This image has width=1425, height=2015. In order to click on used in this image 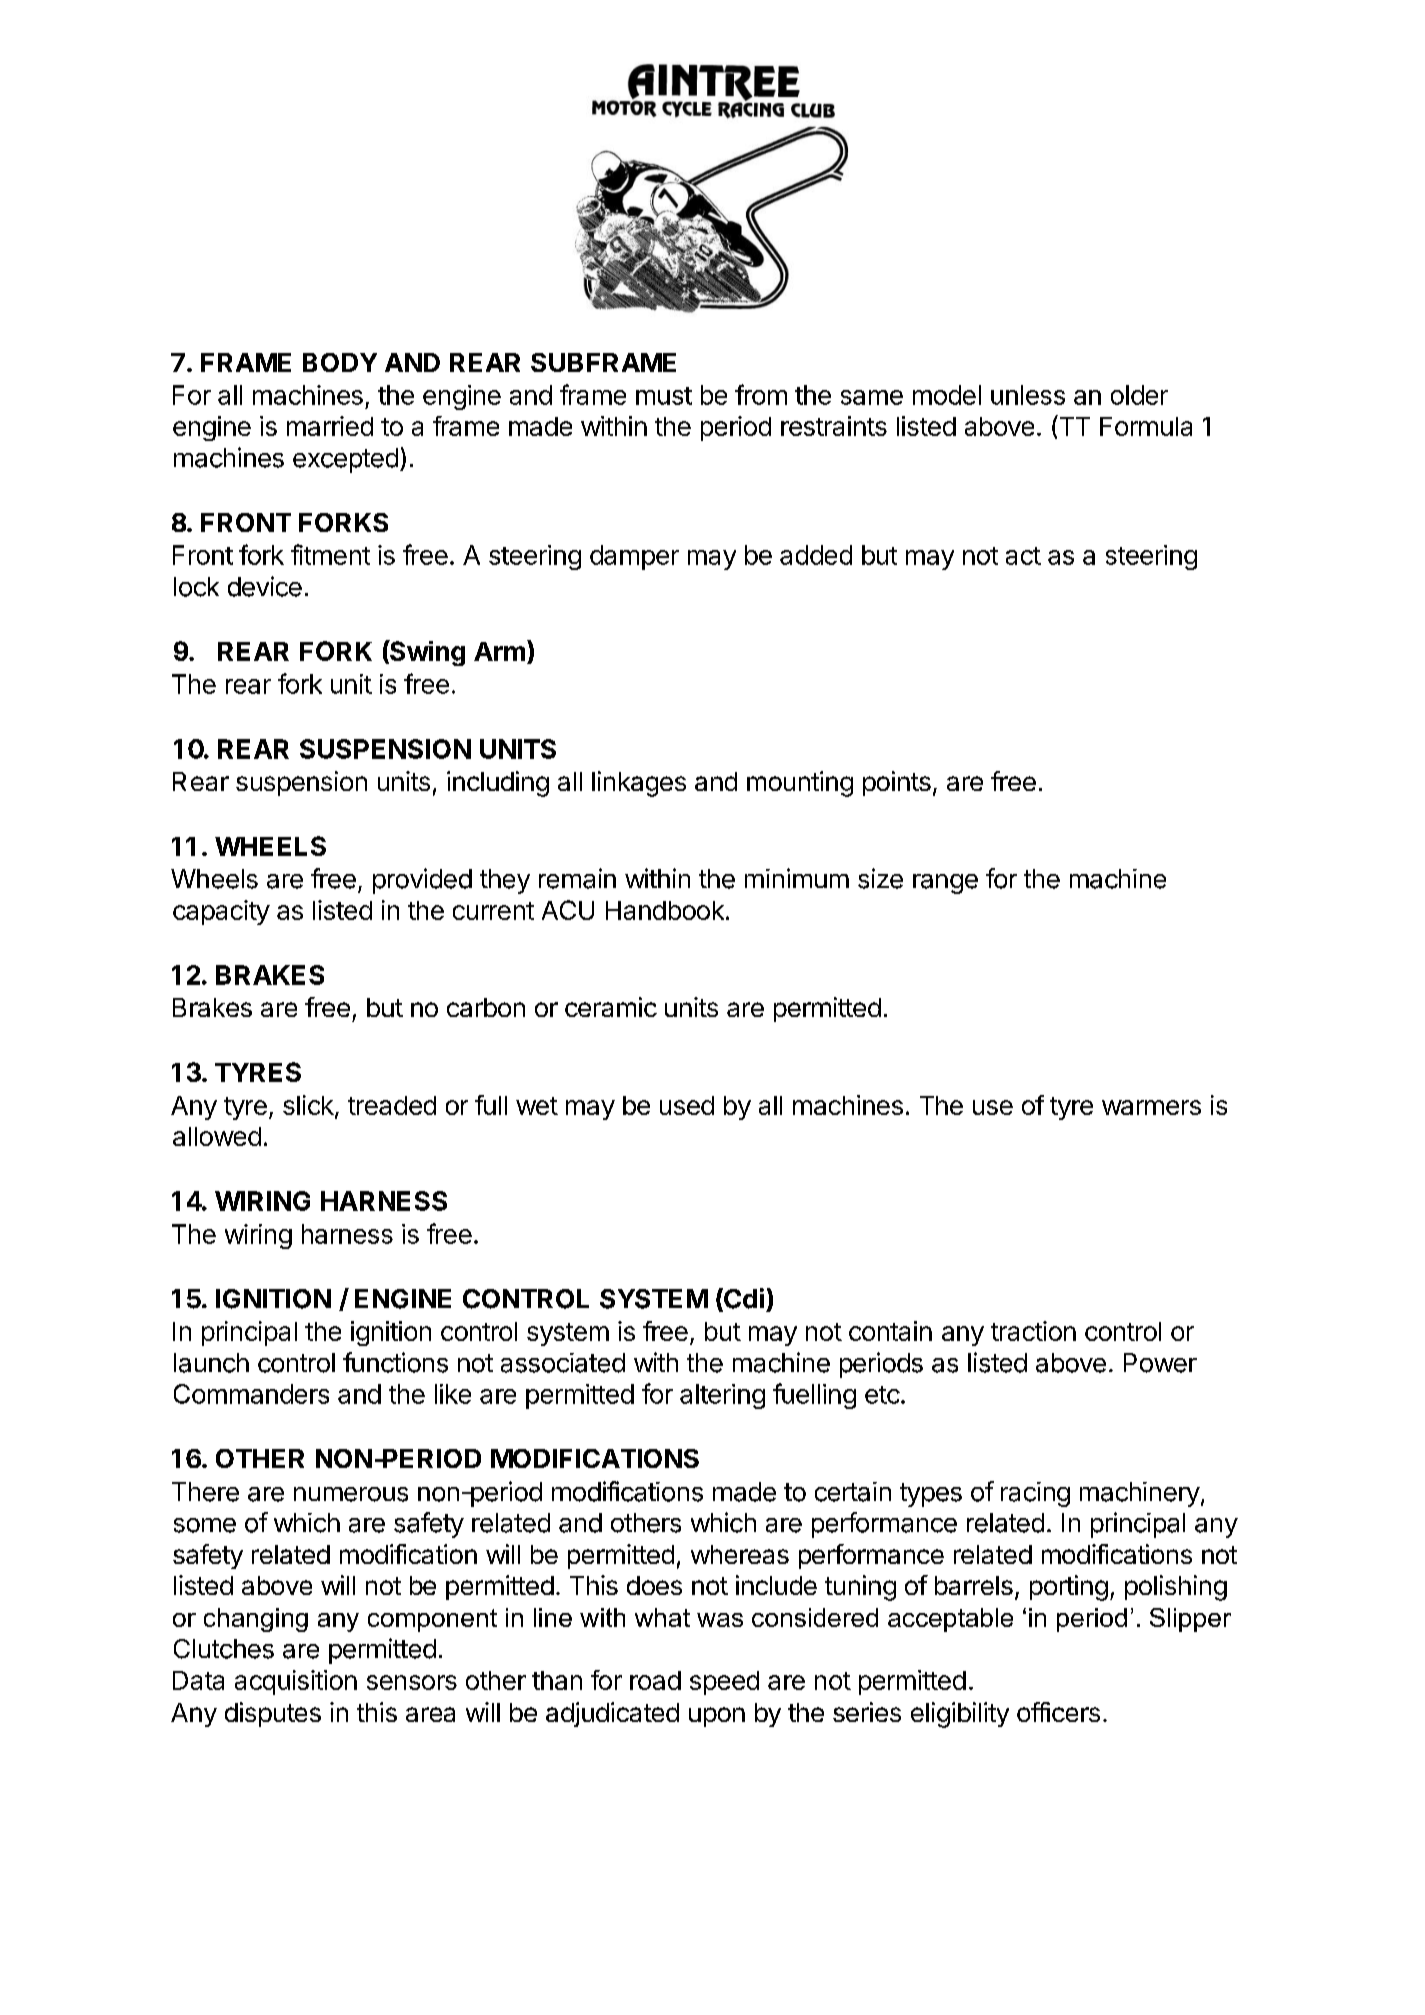, I will do `click(687, 1105)`.
